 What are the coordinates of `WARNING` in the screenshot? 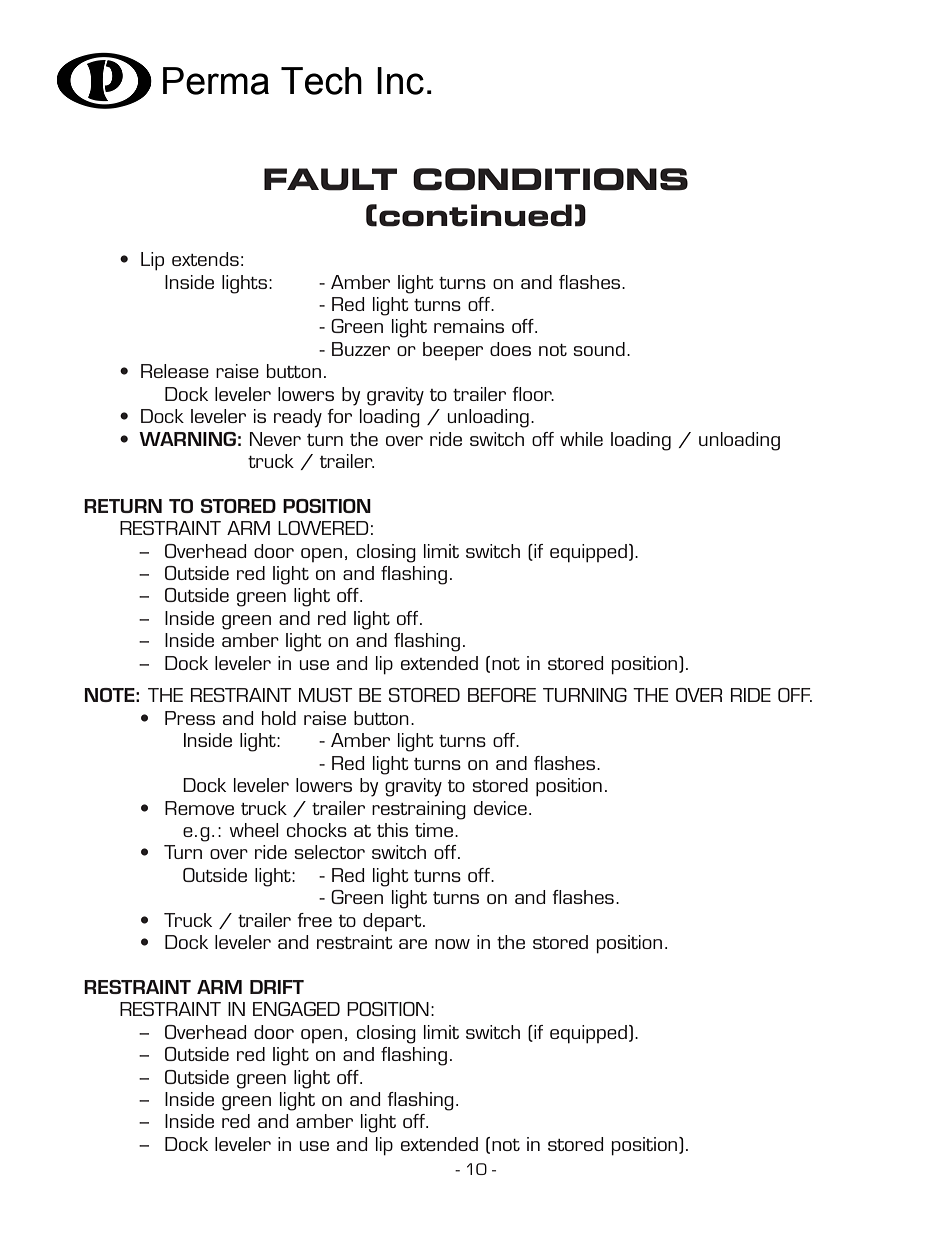 It's located at (187, 439).
